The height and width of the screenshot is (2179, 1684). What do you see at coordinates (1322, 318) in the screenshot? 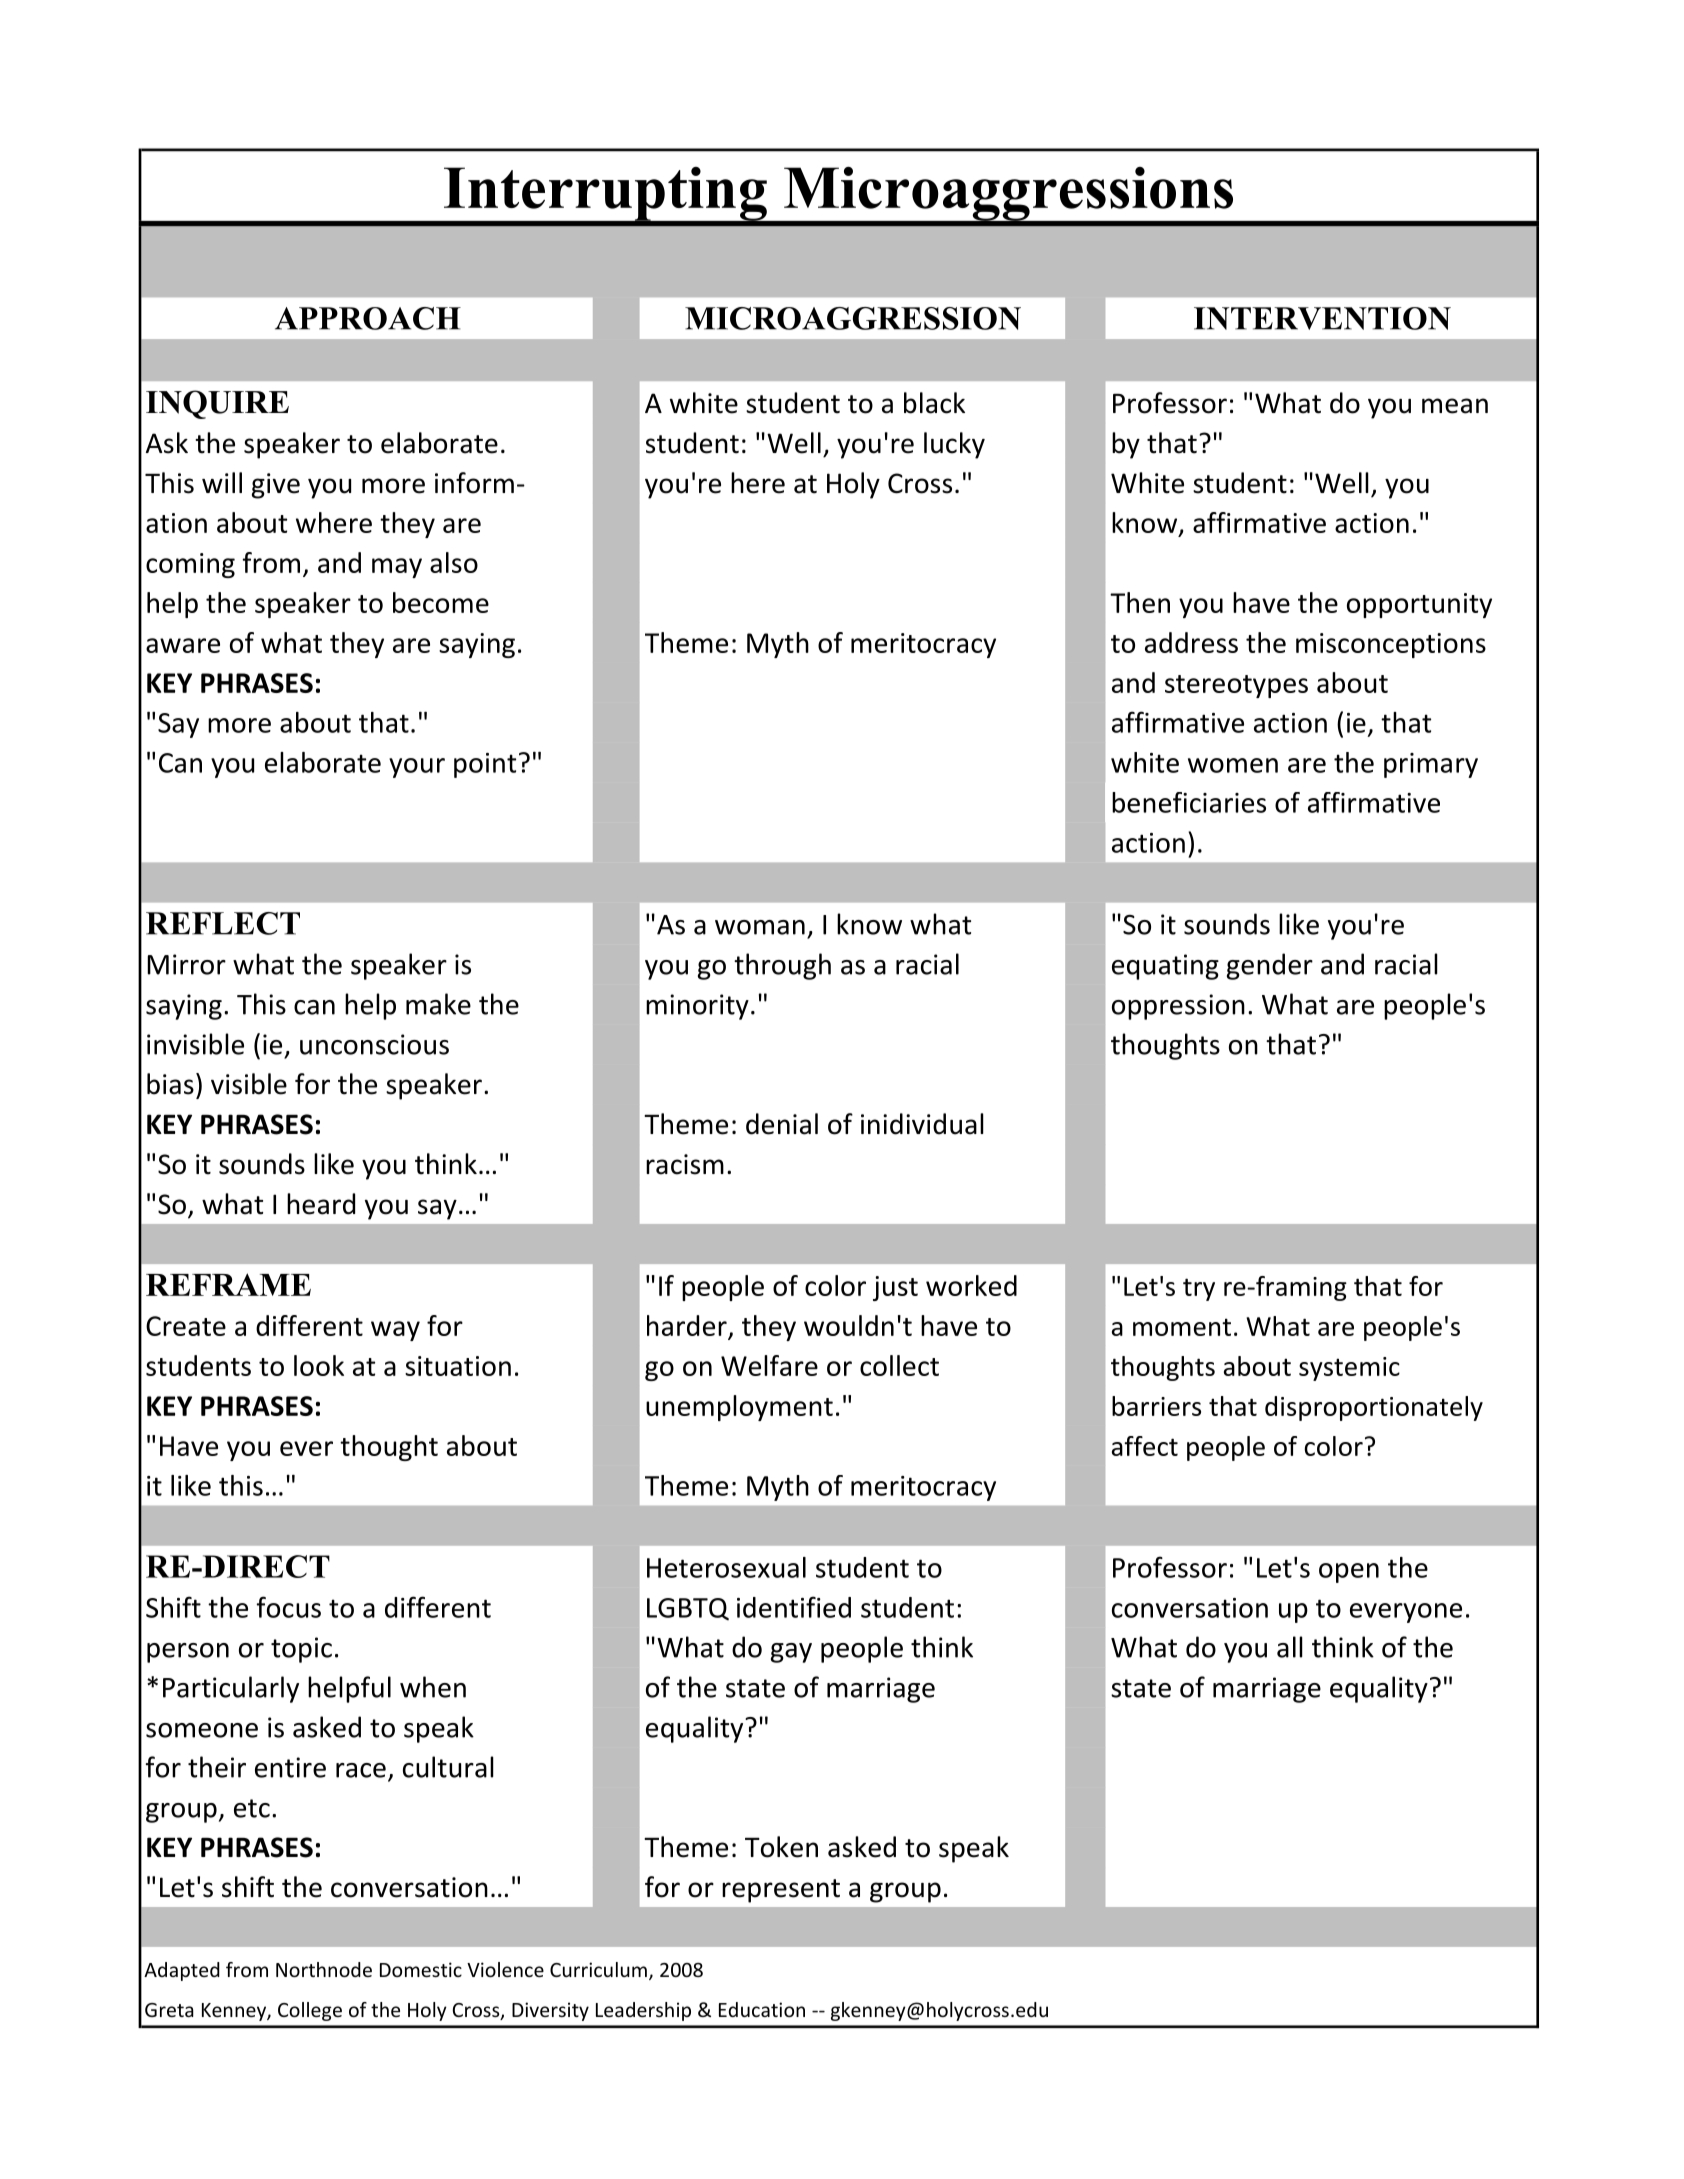
I see `INTERVENTION` at bounding box center [1322, 318].
